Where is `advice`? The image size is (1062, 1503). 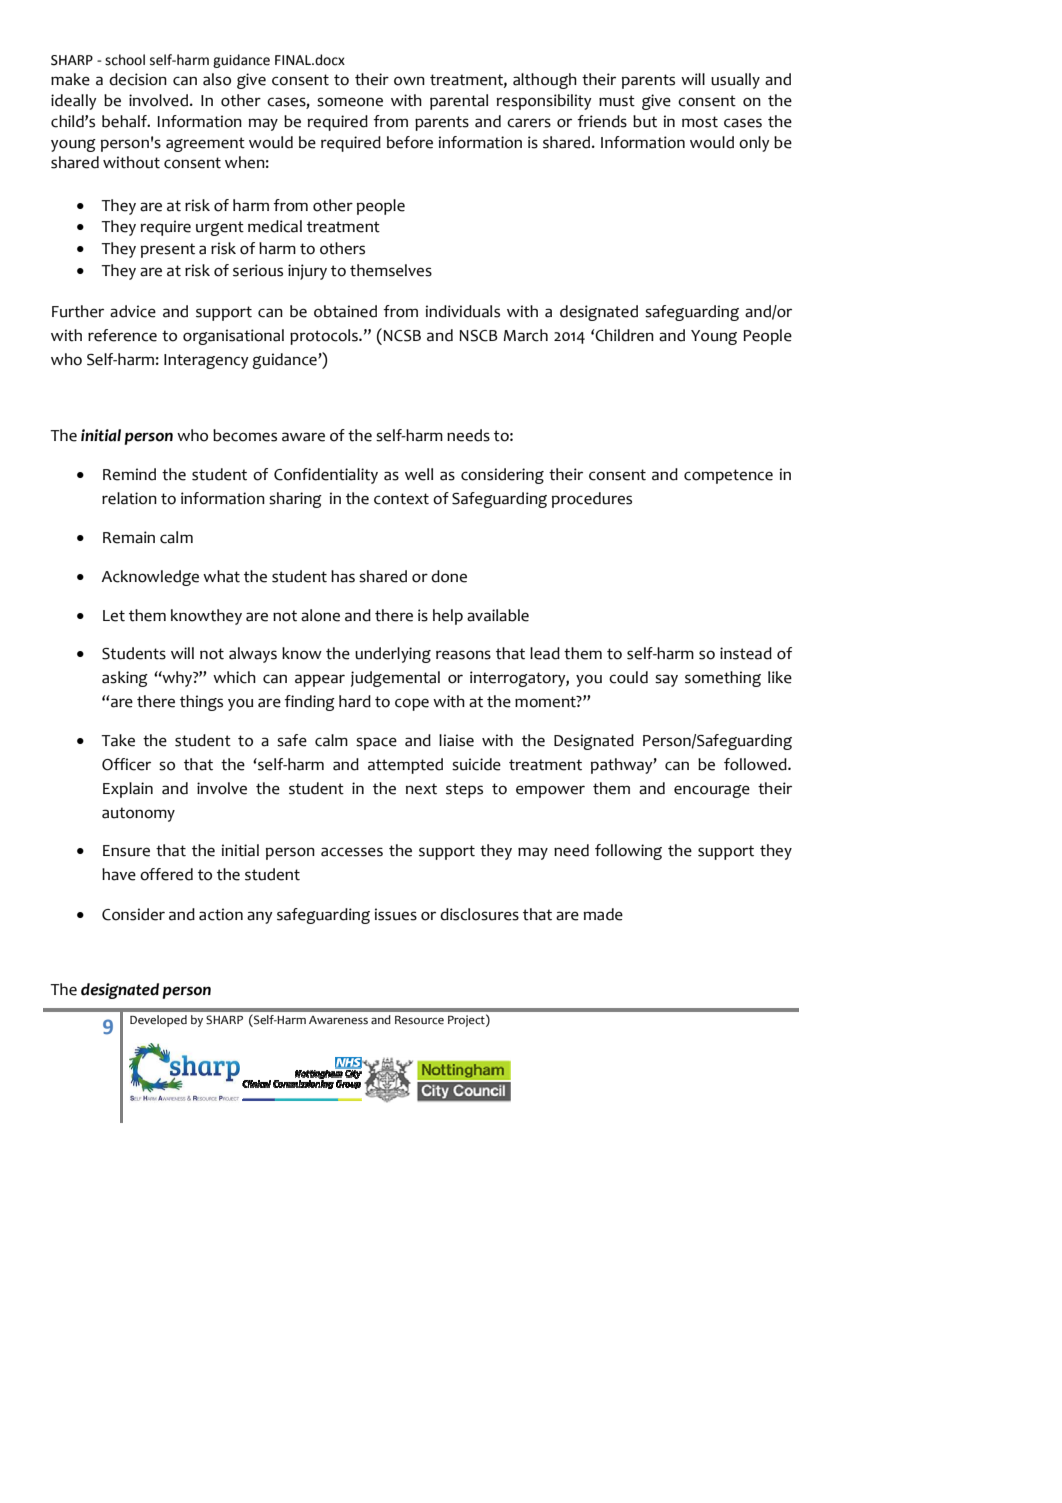 advice is located at coordinates (133, 311).
